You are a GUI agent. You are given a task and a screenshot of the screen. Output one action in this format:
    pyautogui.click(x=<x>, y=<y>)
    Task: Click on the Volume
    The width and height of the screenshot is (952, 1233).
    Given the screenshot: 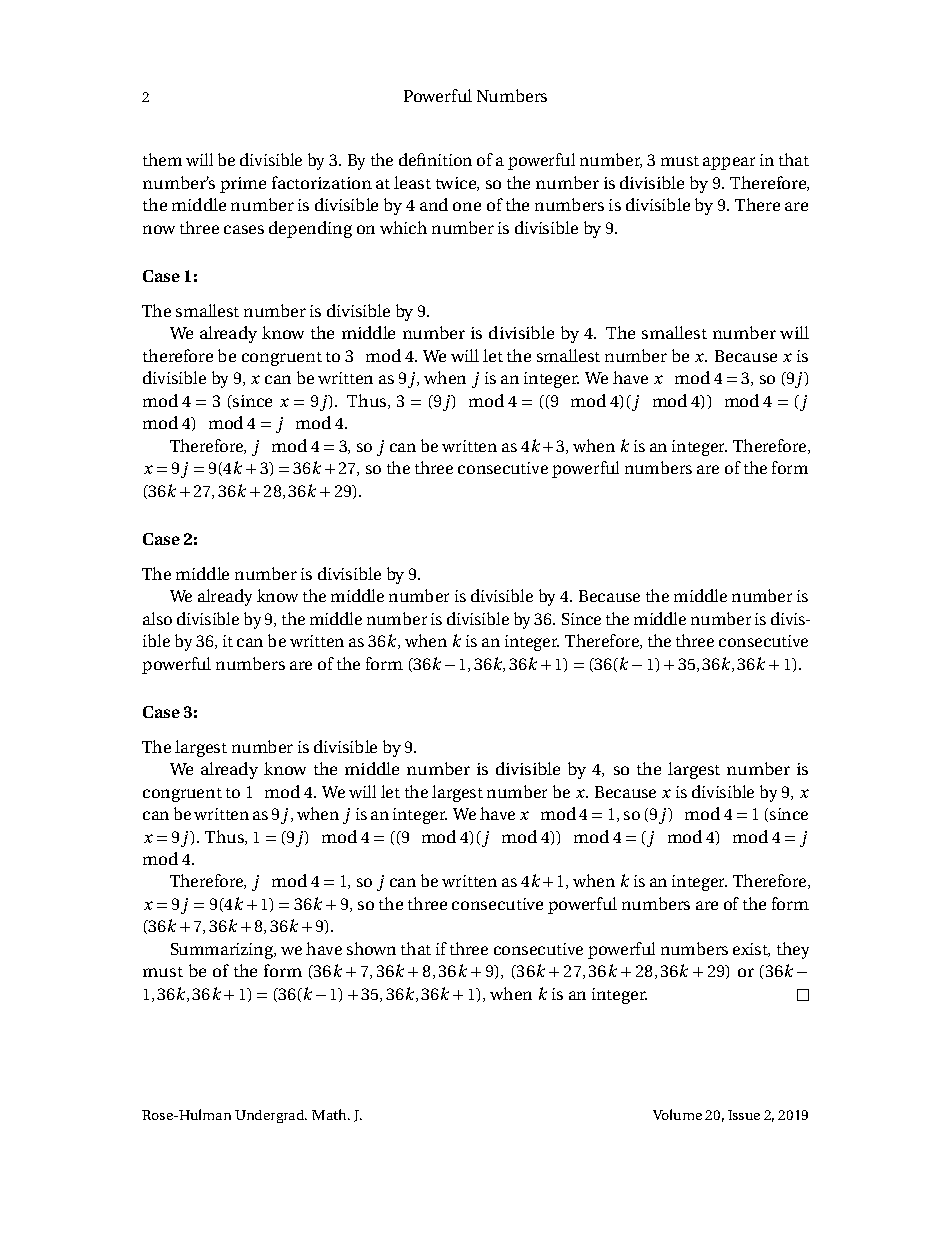 What is the action you would take?
    pyautogui.click(x=677, y=1114)
